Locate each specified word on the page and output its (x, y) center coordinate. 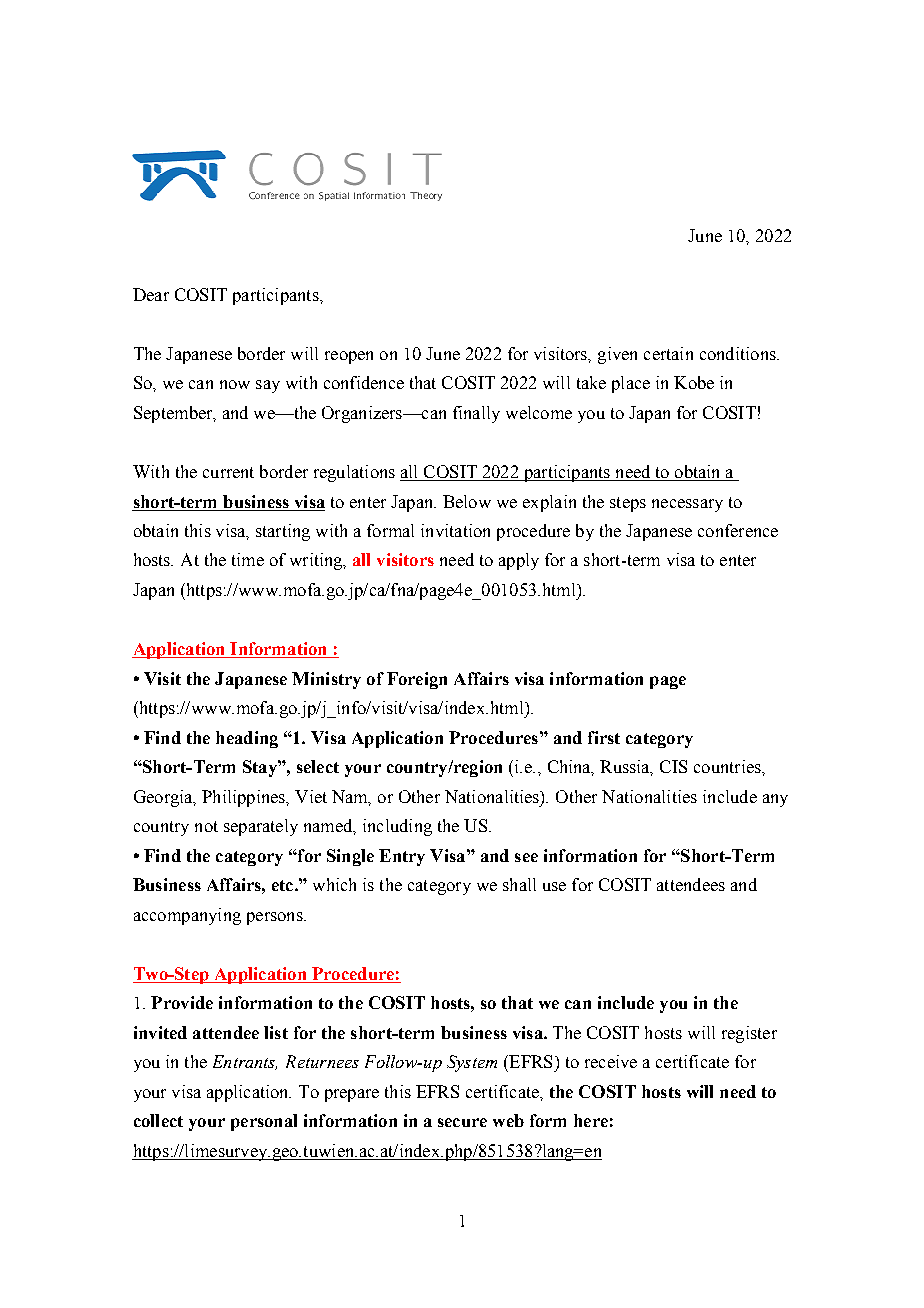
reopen (349, 357)
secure (462, 1122)
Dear (151, 294)
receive (611, 1061)
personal (264, 1122)
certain (668, 353)
